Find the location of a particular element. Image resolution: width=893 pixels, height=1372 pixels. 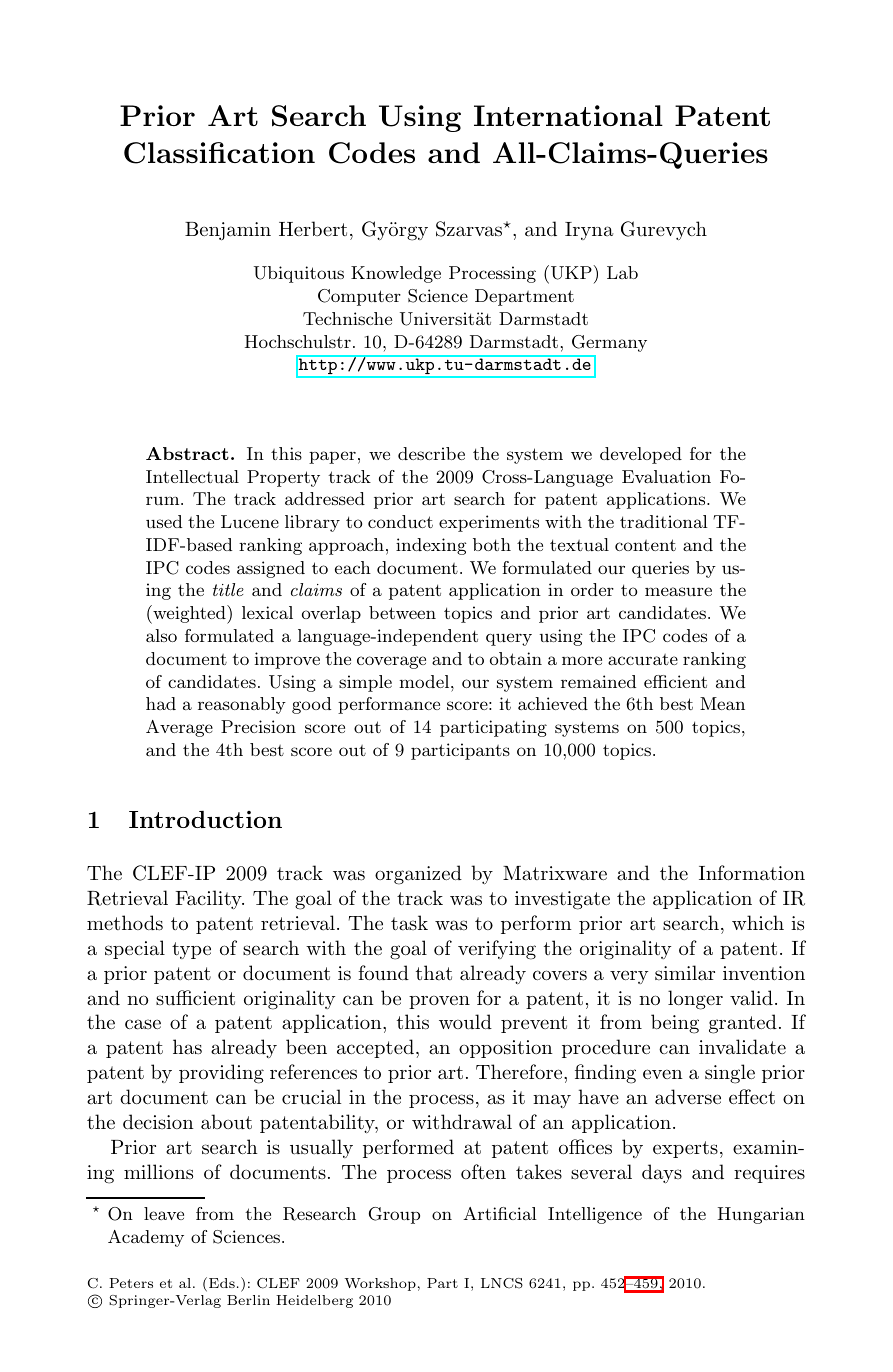

Workshop is located at coordinates (380, 1284).
